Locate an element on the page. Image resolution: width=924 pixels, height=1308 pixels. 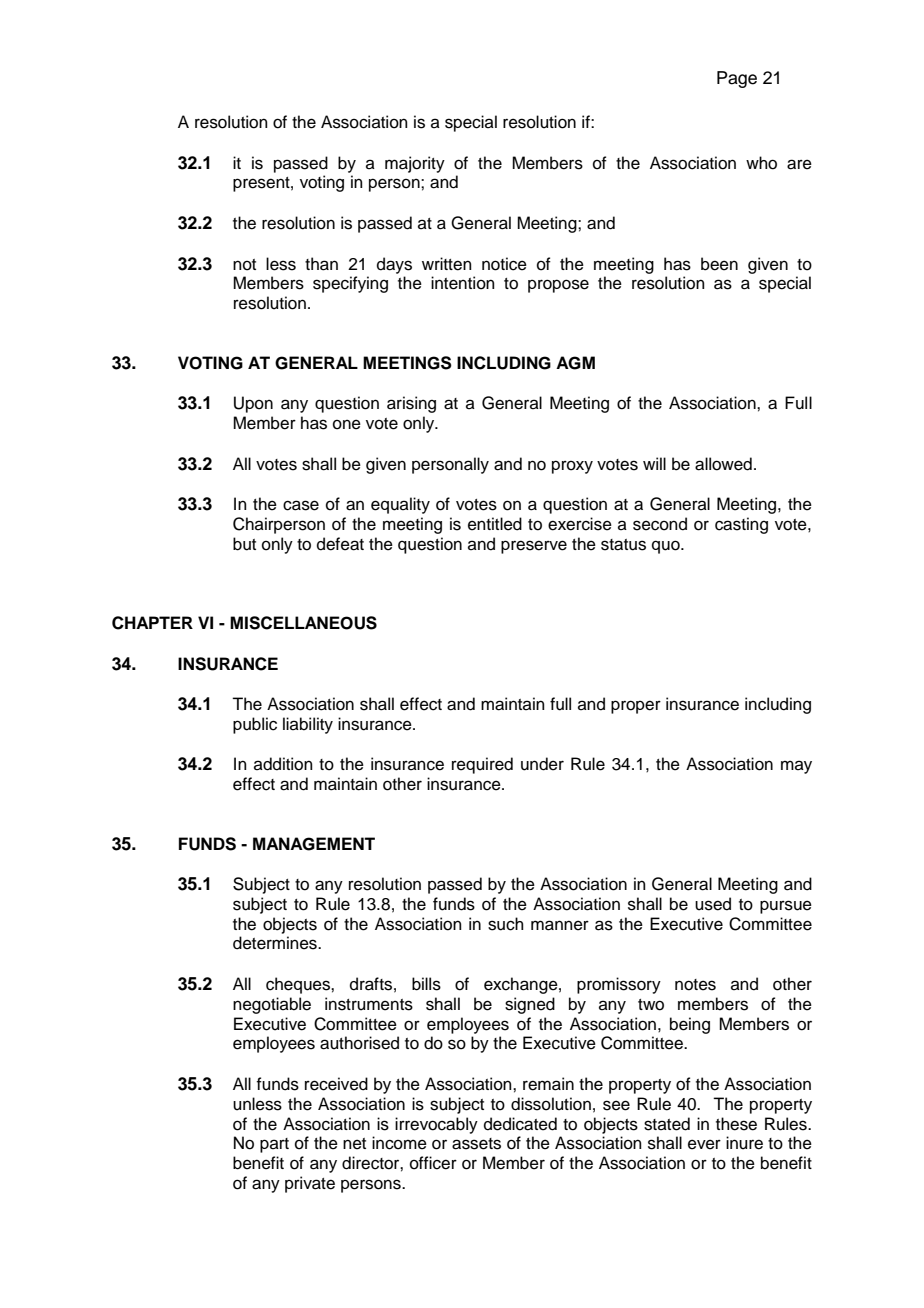
Page is located at coordinates (737, 79).
